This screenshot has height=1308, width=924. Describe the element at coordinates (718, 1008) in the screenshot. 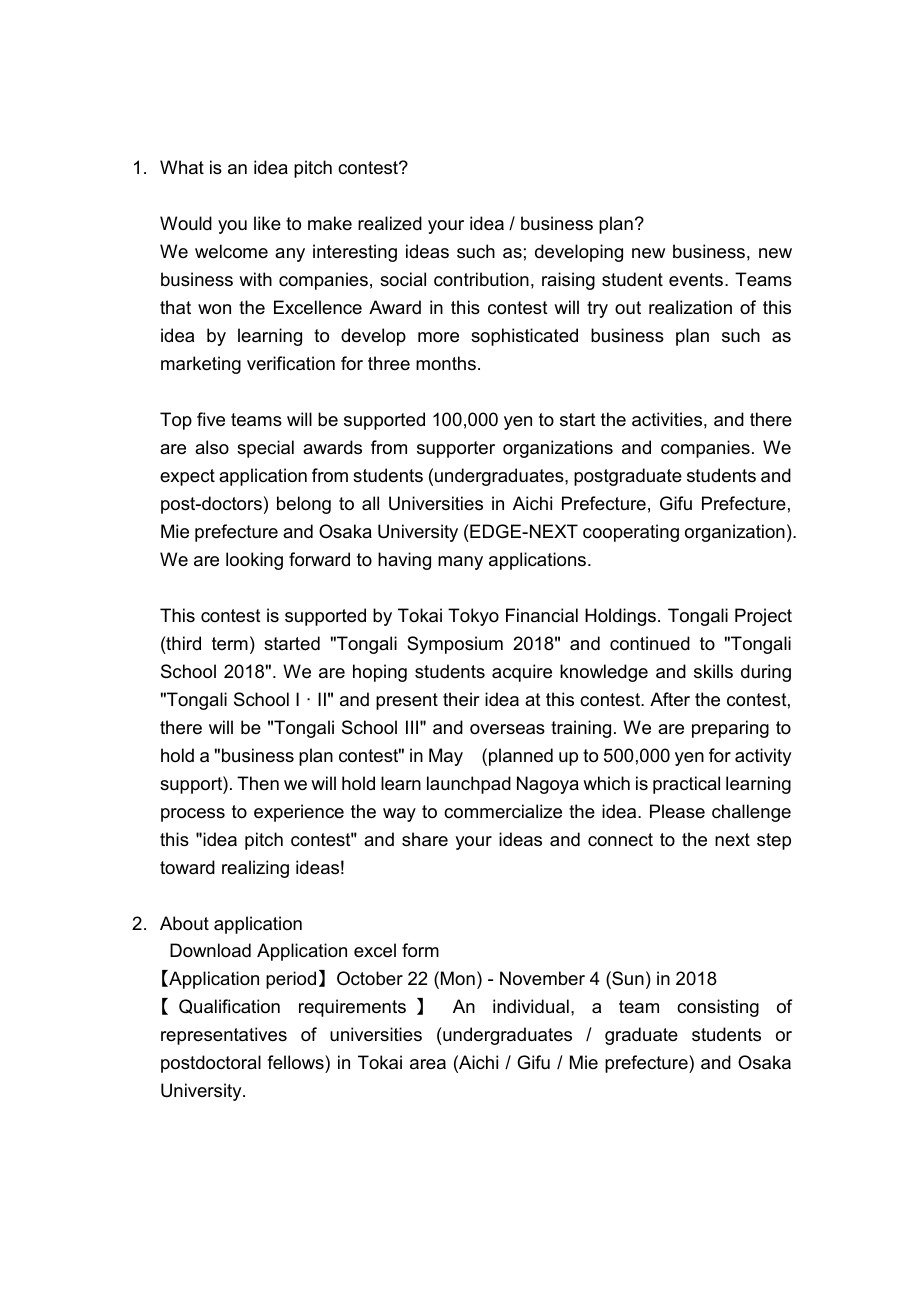

I see `consisting` at that location.
